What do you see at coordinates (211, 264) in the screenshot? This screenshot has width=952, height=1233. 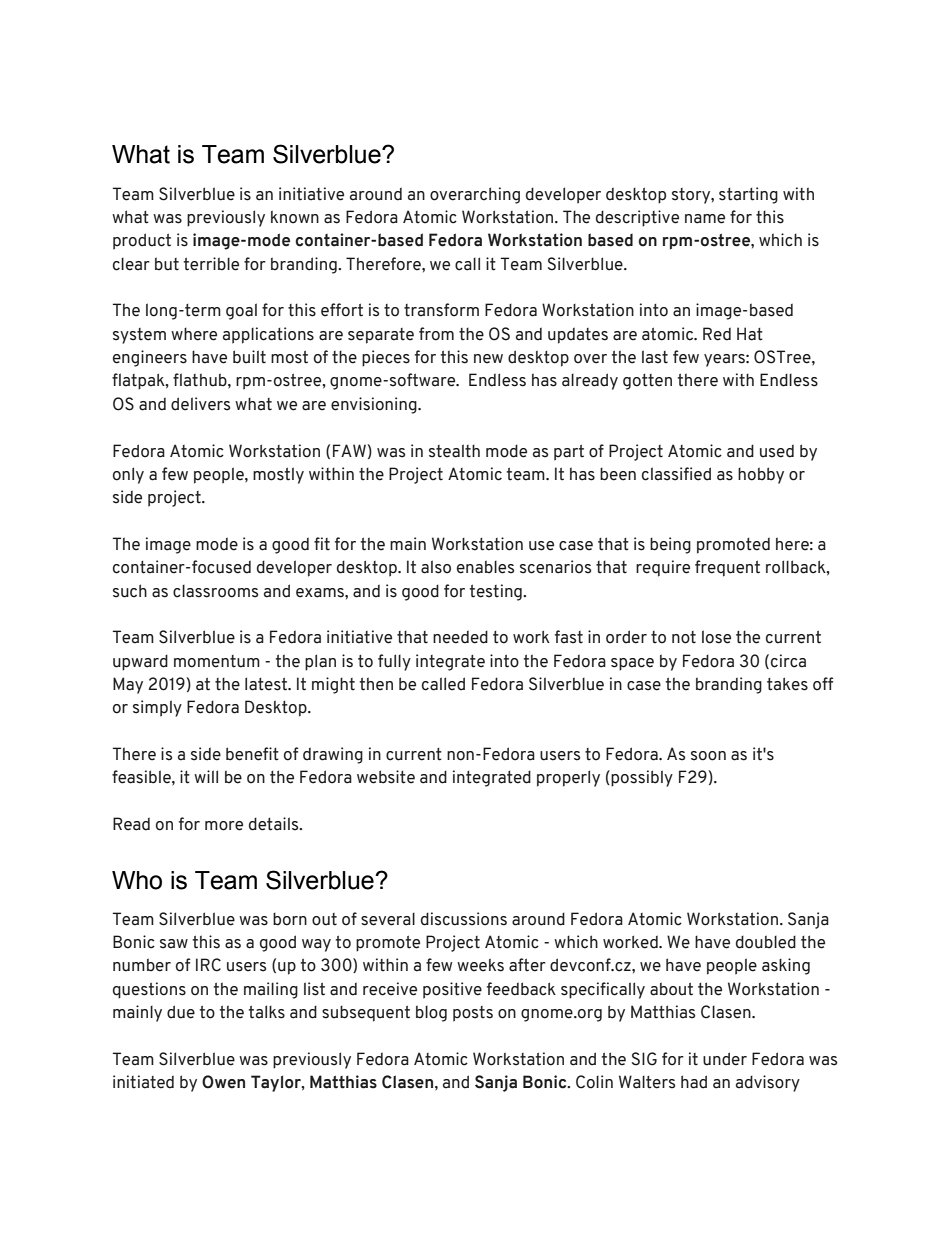 I see `terrible` at bounding box center [211, 264].
